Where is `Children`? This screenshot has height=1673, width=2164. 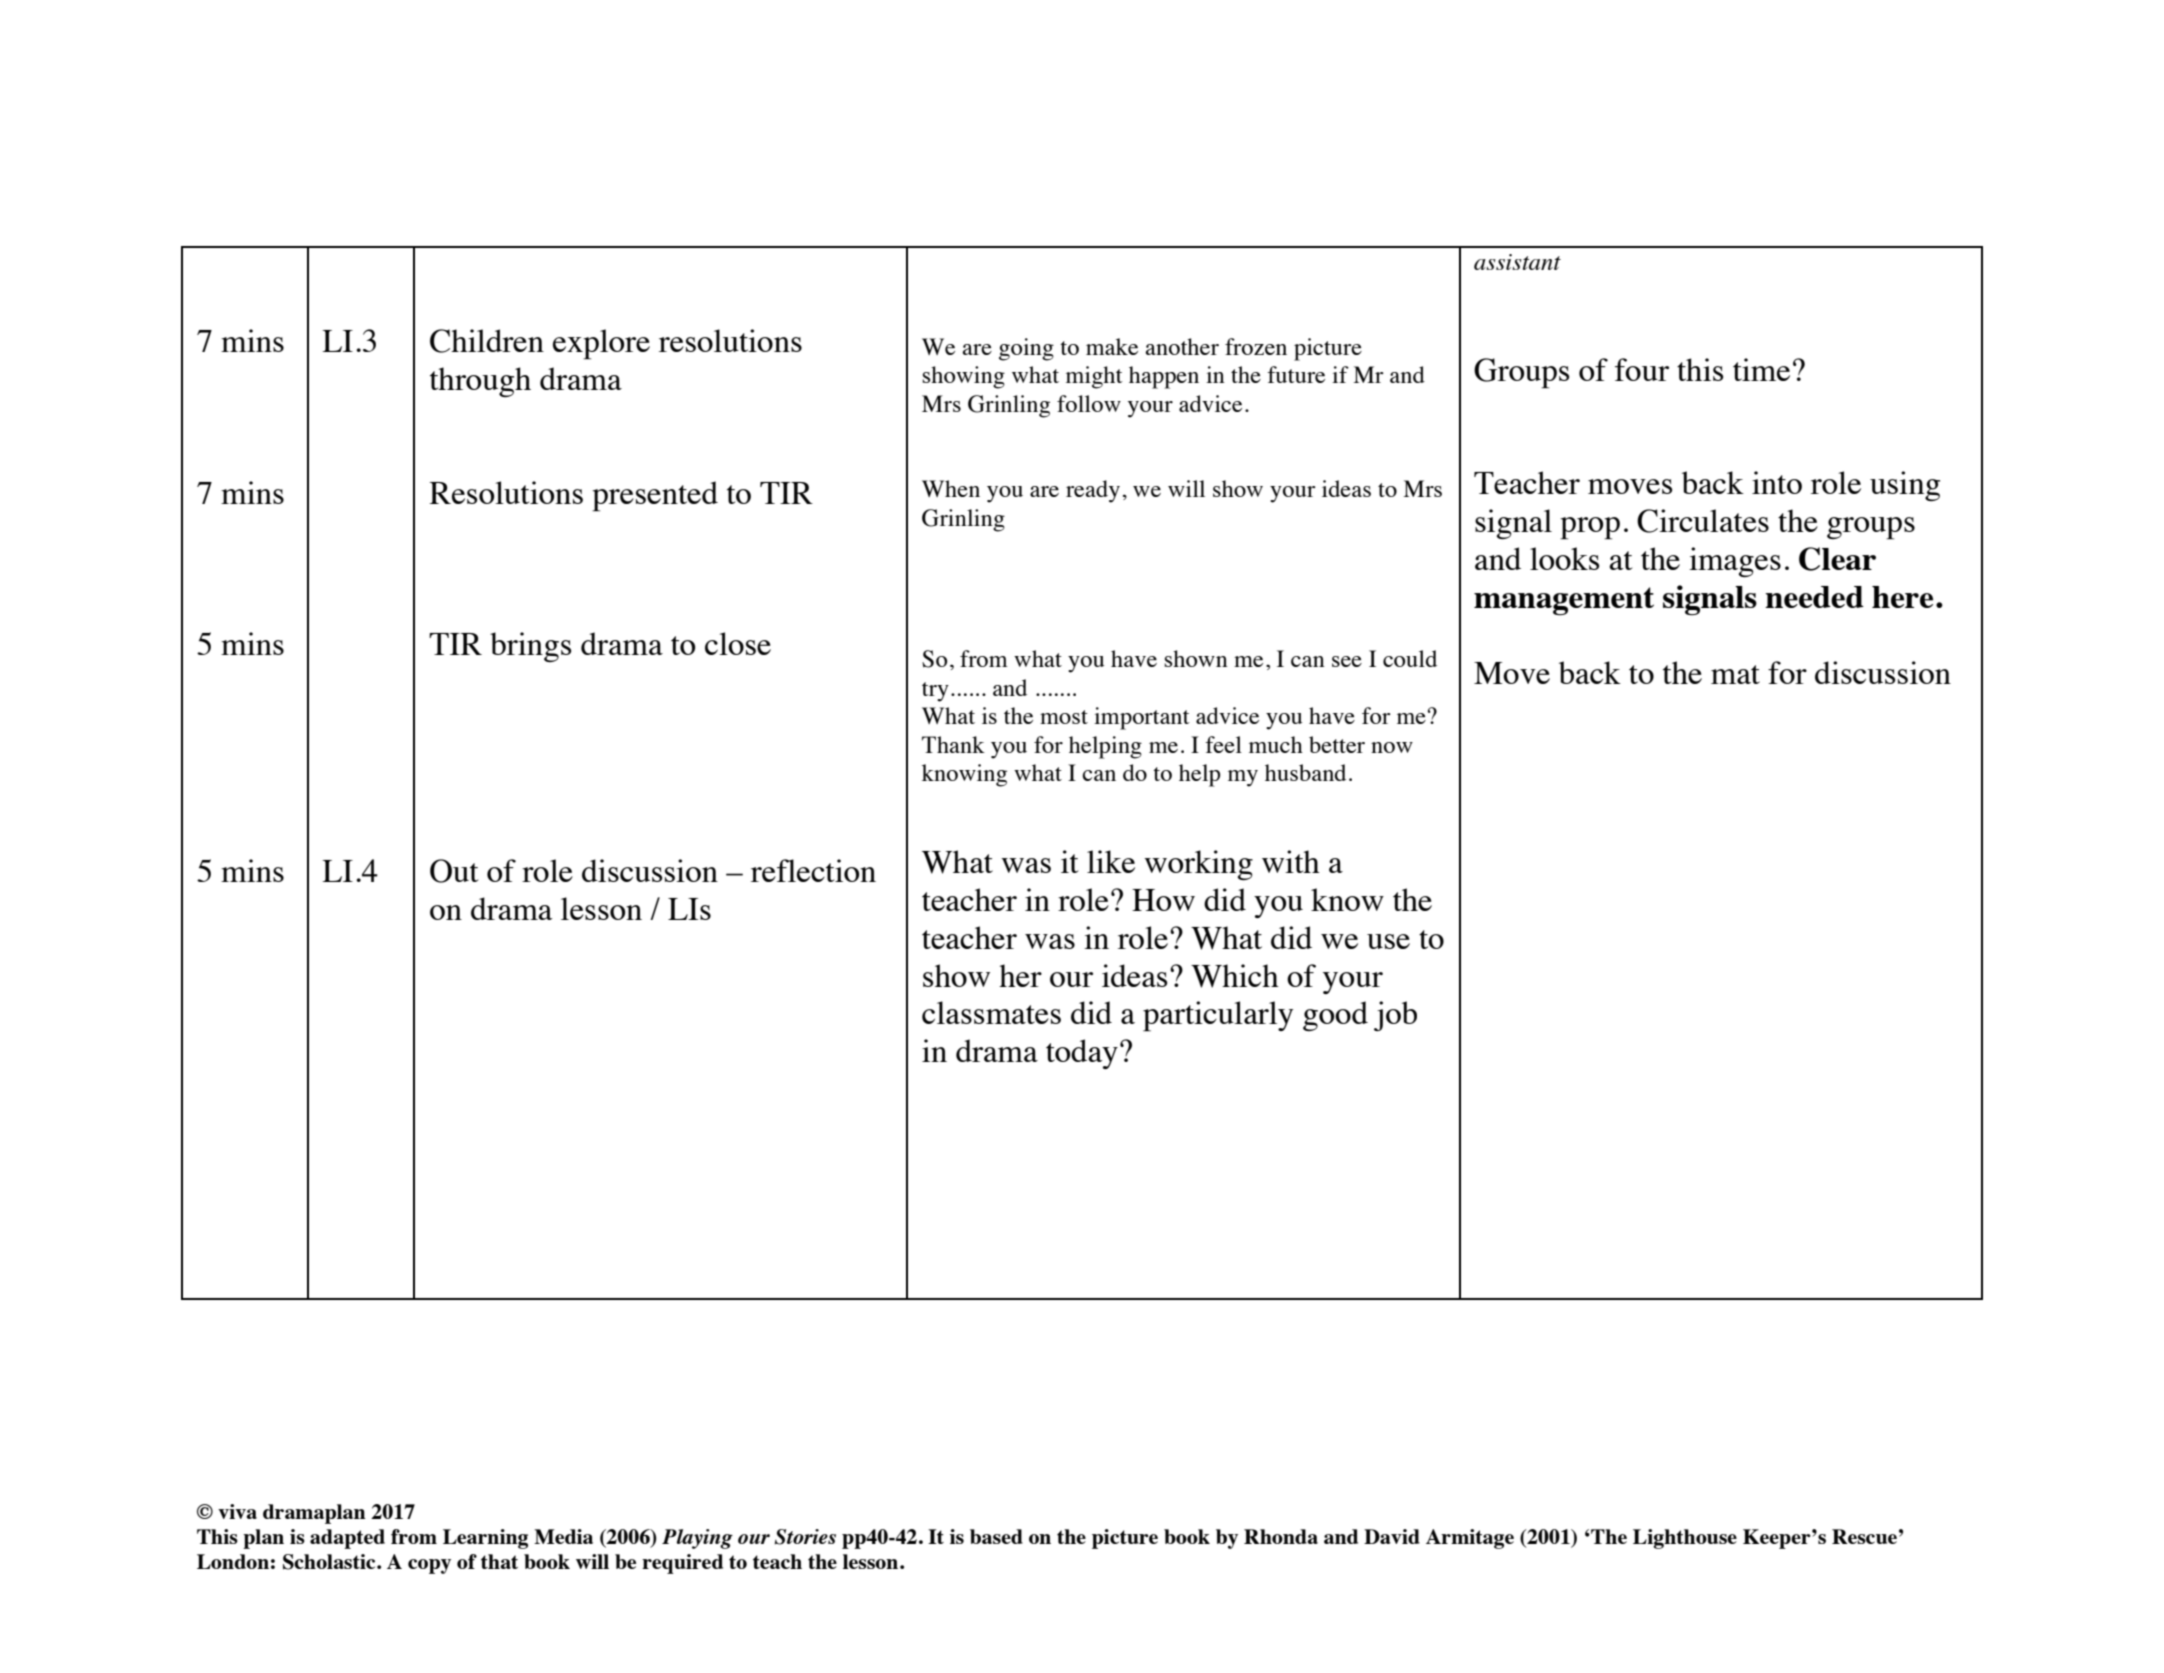
Children is located at coordinates (487, 341).
